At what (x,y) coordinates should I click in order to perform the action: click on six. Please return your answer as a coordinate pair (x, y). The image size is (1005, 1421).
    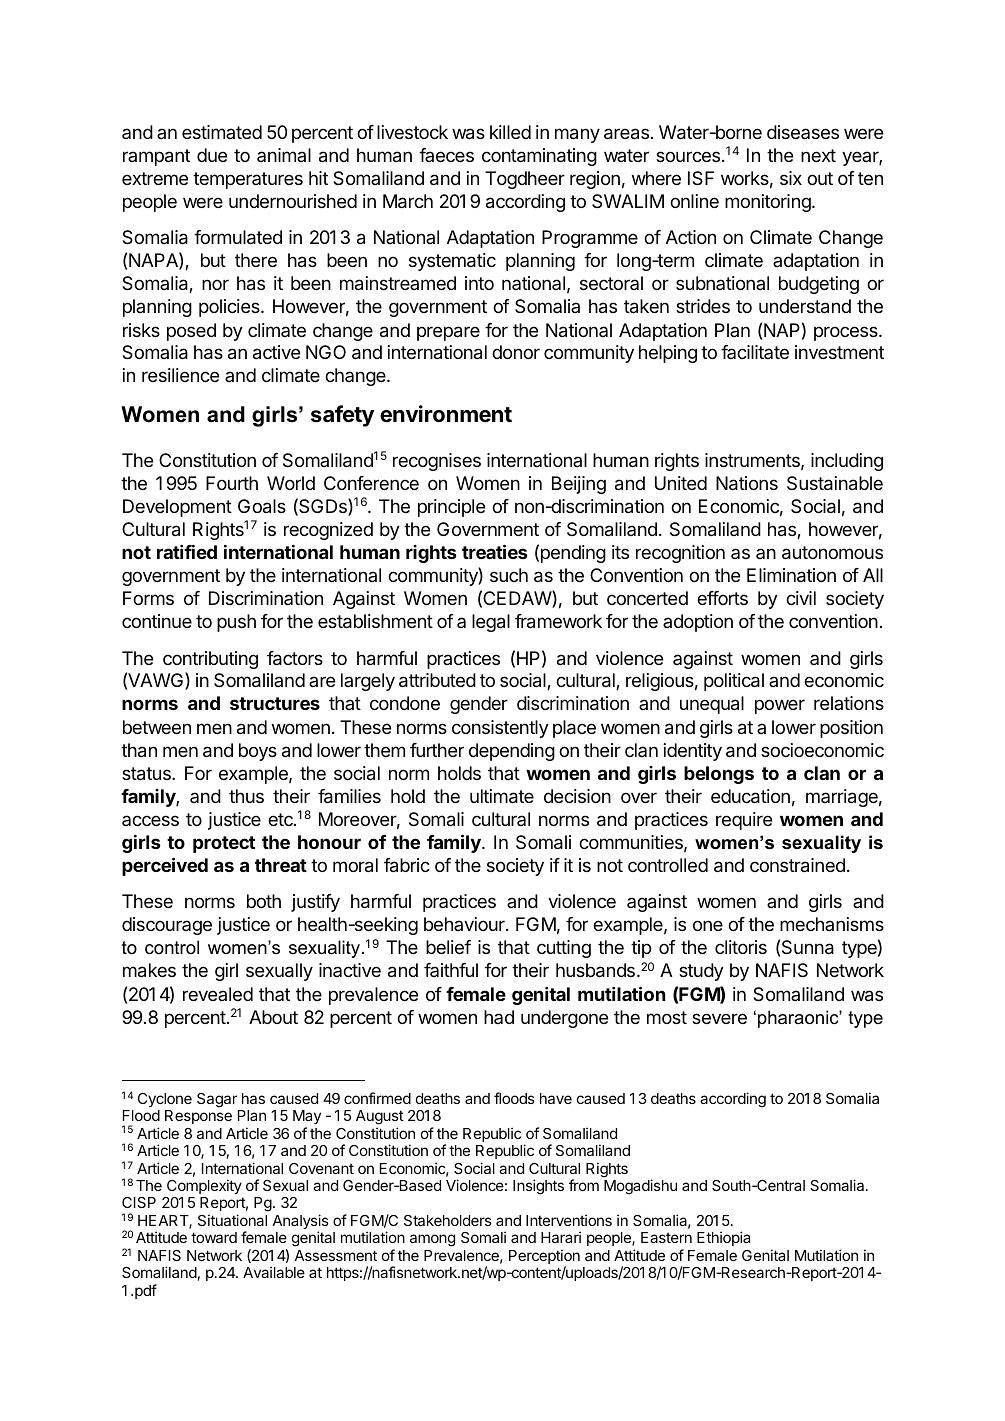
    Looking at the image, I should click on (791, 178).
